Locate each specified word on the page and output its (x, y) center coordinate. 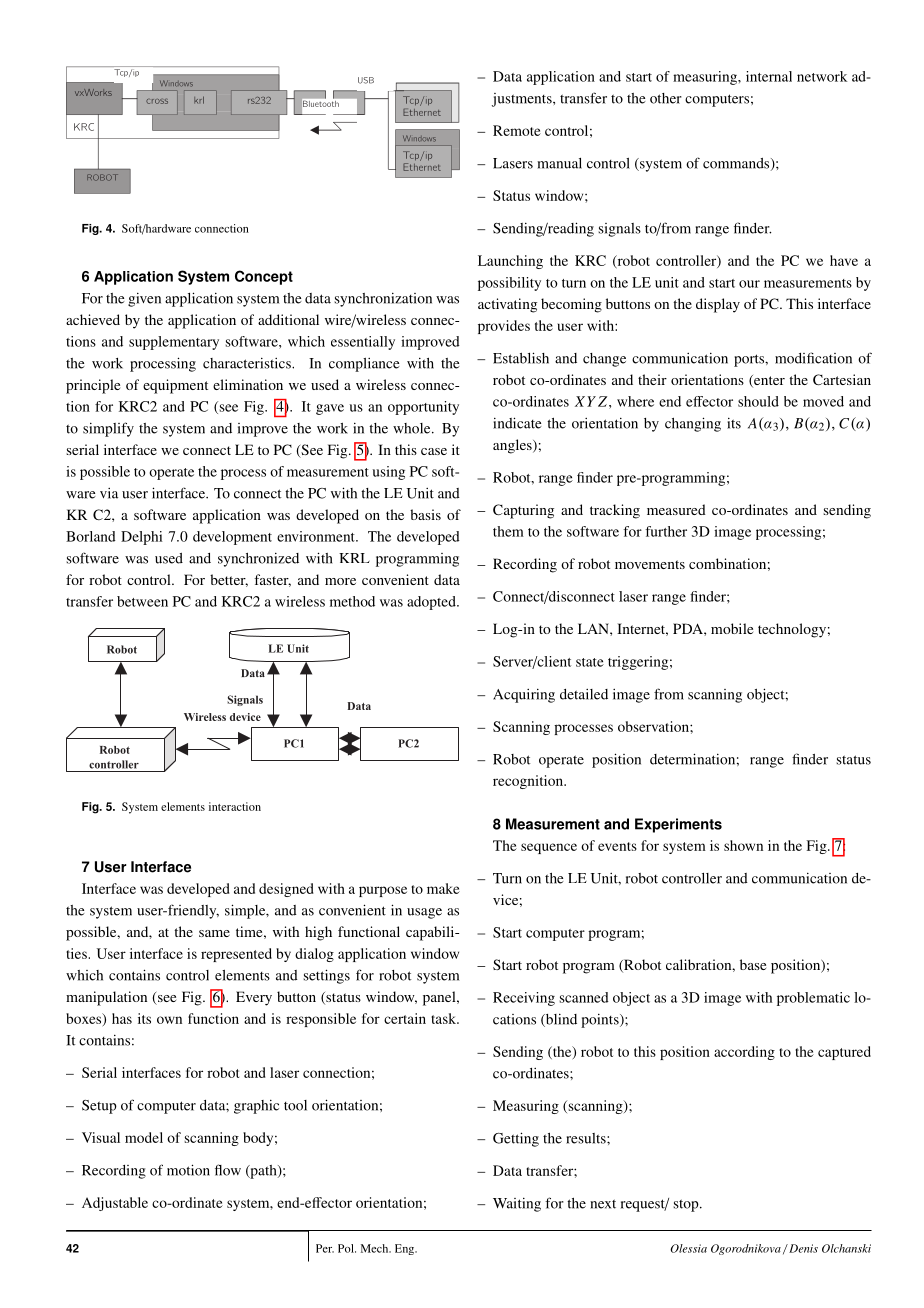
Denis (802, 1248)
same (214, 933)
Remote (517, 130)
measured (676, 509)
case (434, 451)
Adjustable (115, 1204)
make (443, 888)
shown (743, 845)
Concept (264, 277)
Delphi (141, 538)
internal (769, 76)
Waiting (517, 1205)
